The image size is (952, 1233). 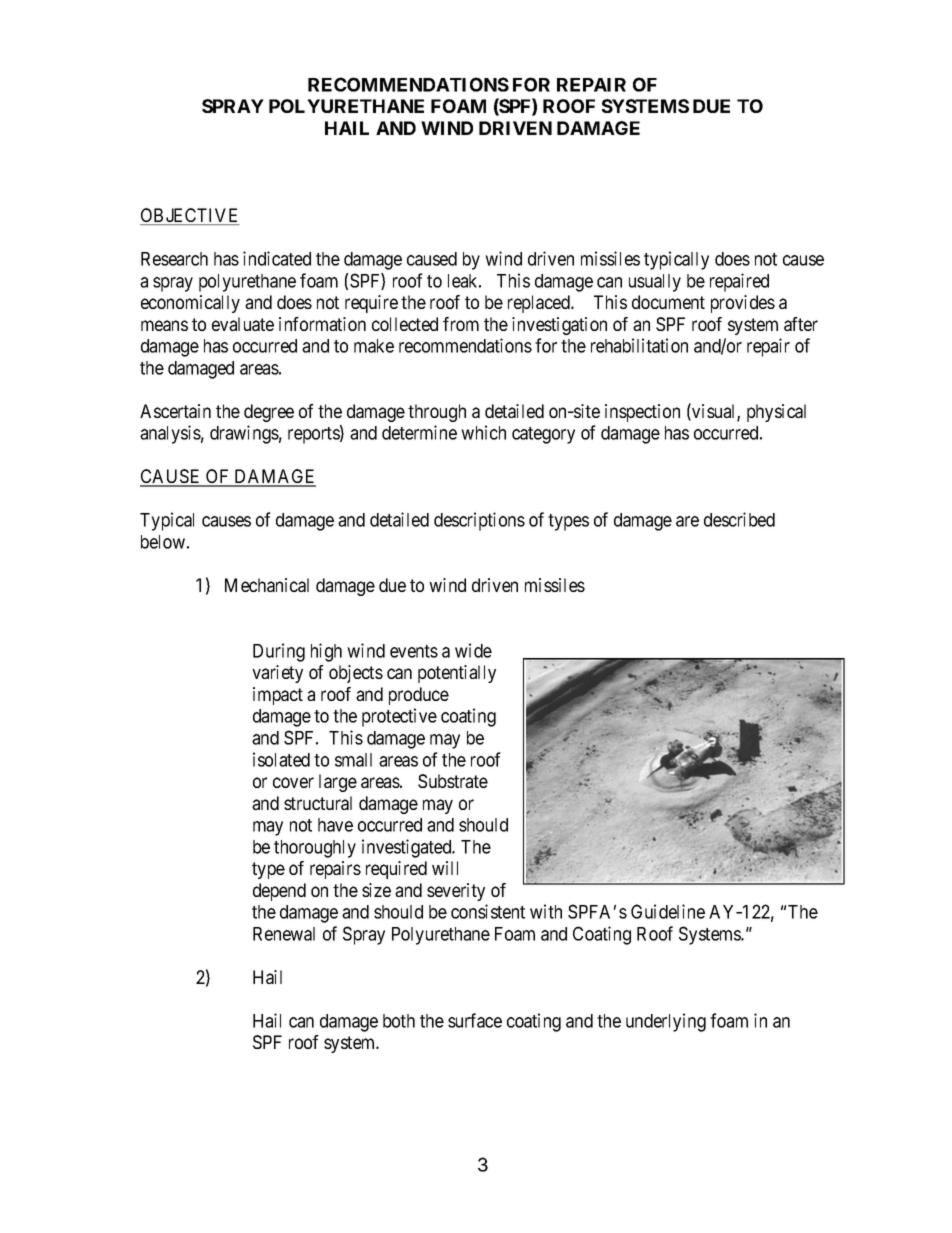 What do you see at coordinates (655, 283) in the image?
I see `usually` at bounding box center [655, 283].
